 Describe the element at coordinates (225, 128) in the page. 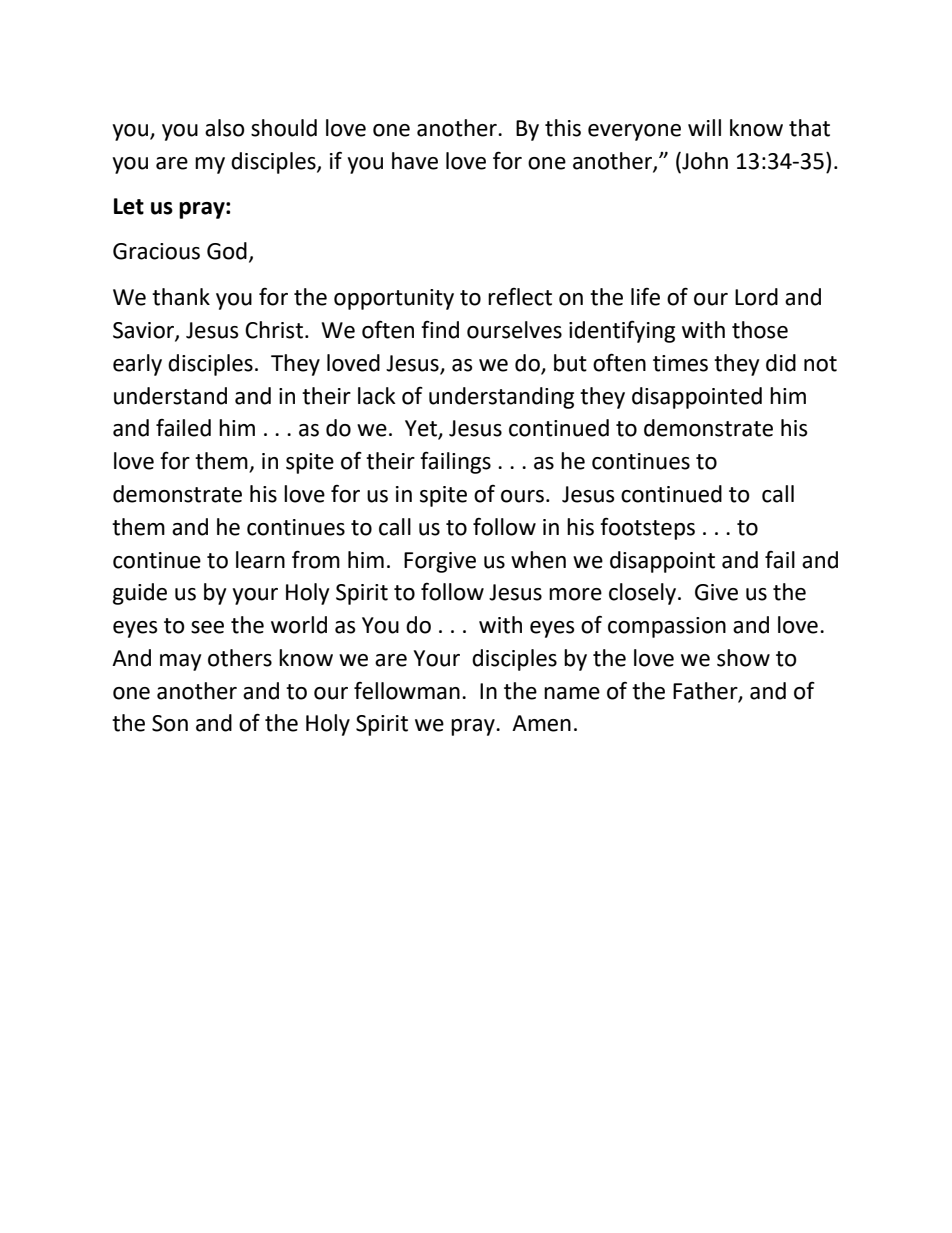

I see `also` at that location.
